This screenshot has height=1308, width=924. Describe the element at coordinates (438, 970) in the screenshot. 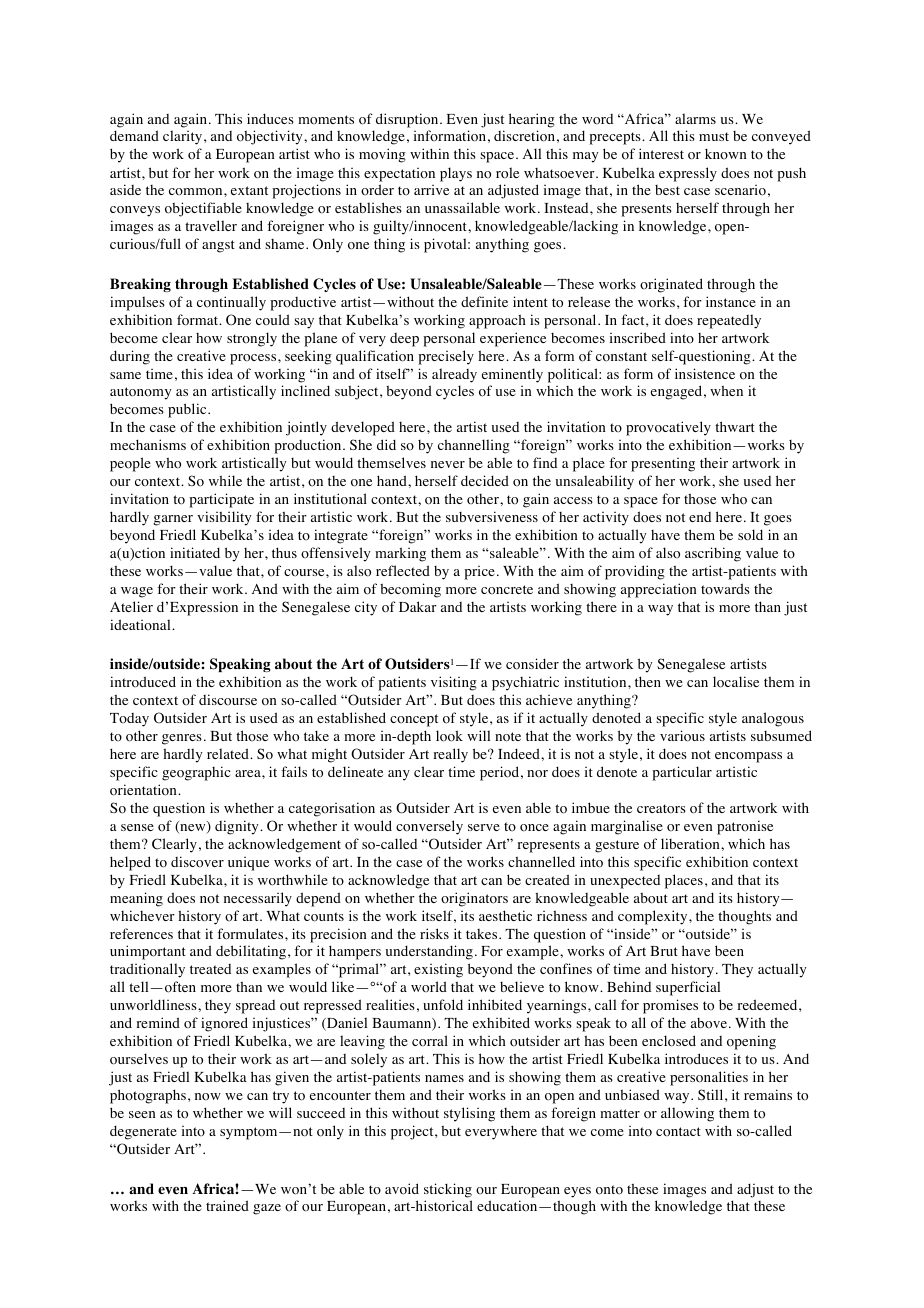

I see `existing` at that location.
